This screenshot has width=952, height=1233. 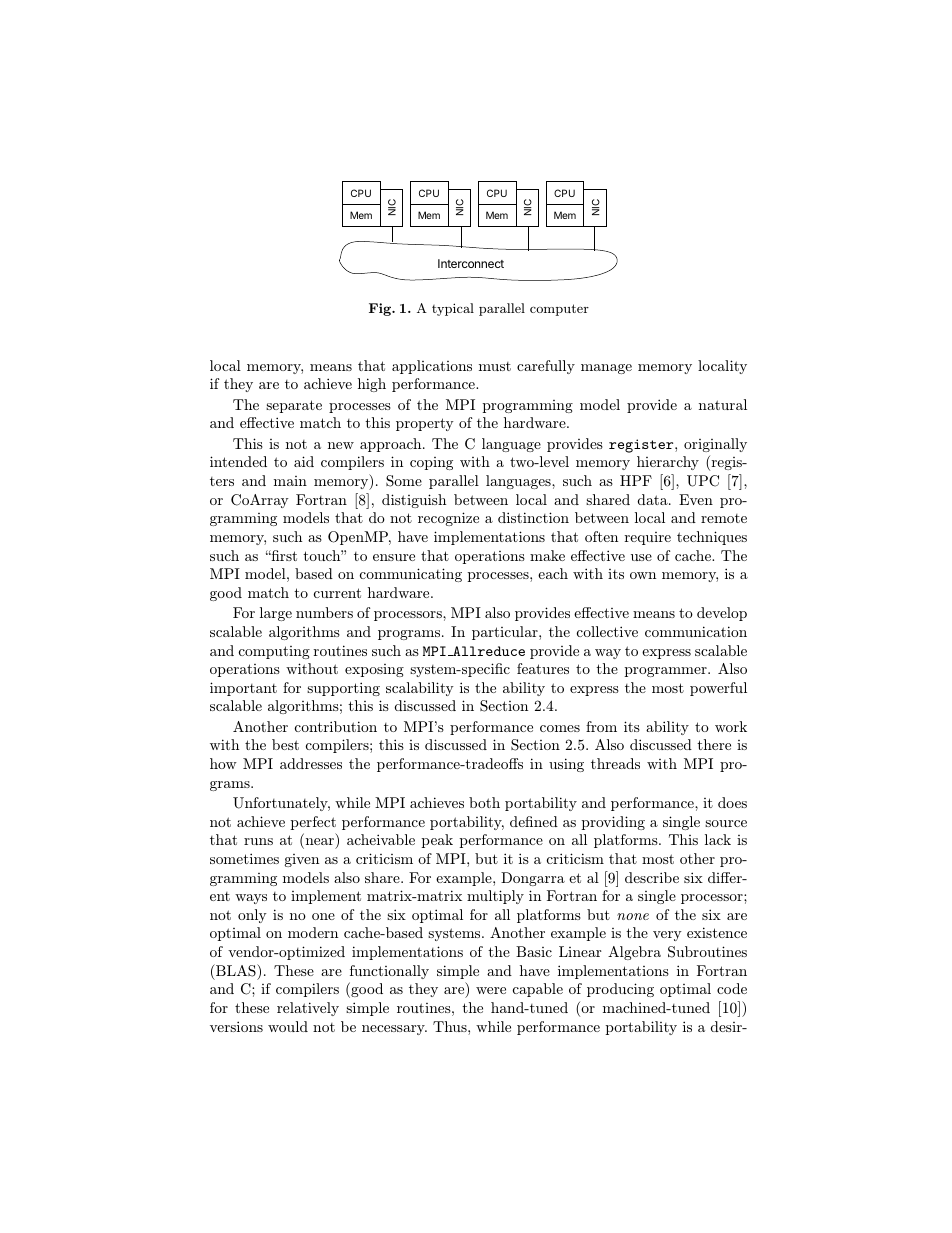 What do you see at coordinates (668, 463) in the screenshot?
I see `hierarchy` at bounding box center [668, 463].
